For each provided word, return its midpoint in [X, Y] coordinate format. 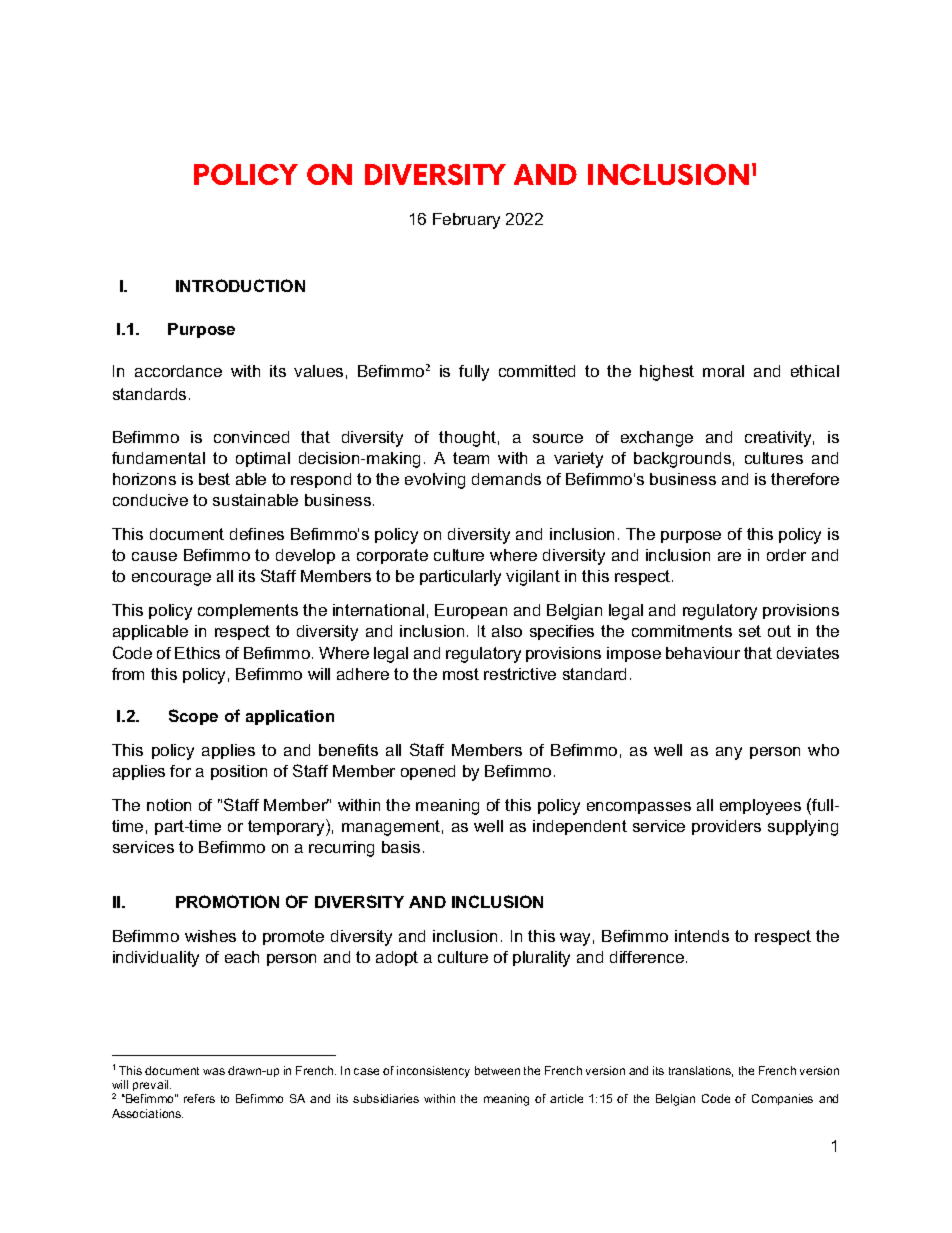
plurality [541, 959]
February [466, 221]
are [729, 556]
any [729, 753]
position [239, 772]
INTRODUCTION [240, 285]
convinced [251, 437]
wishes [210, 936]
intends [702, 936]
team [471, 458]
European [471, 611]
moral [723, 371]
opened [428, 772]
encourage [171, 579]
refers [199, 1098]
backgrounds [682, 460]
